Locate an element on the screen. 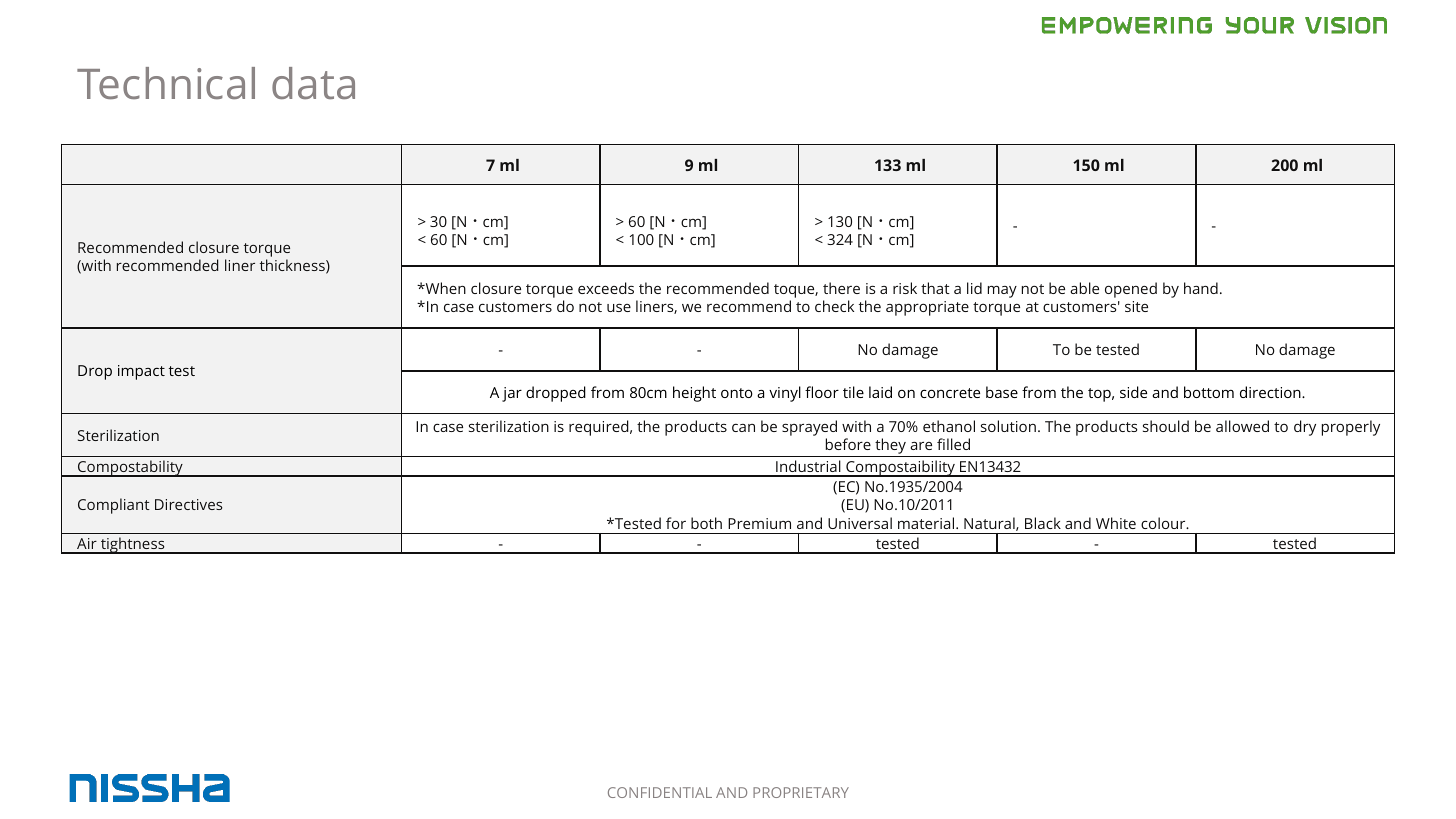 The height and width of the screenshot is (819, 1456). both is located at coordinates (706, 523).
